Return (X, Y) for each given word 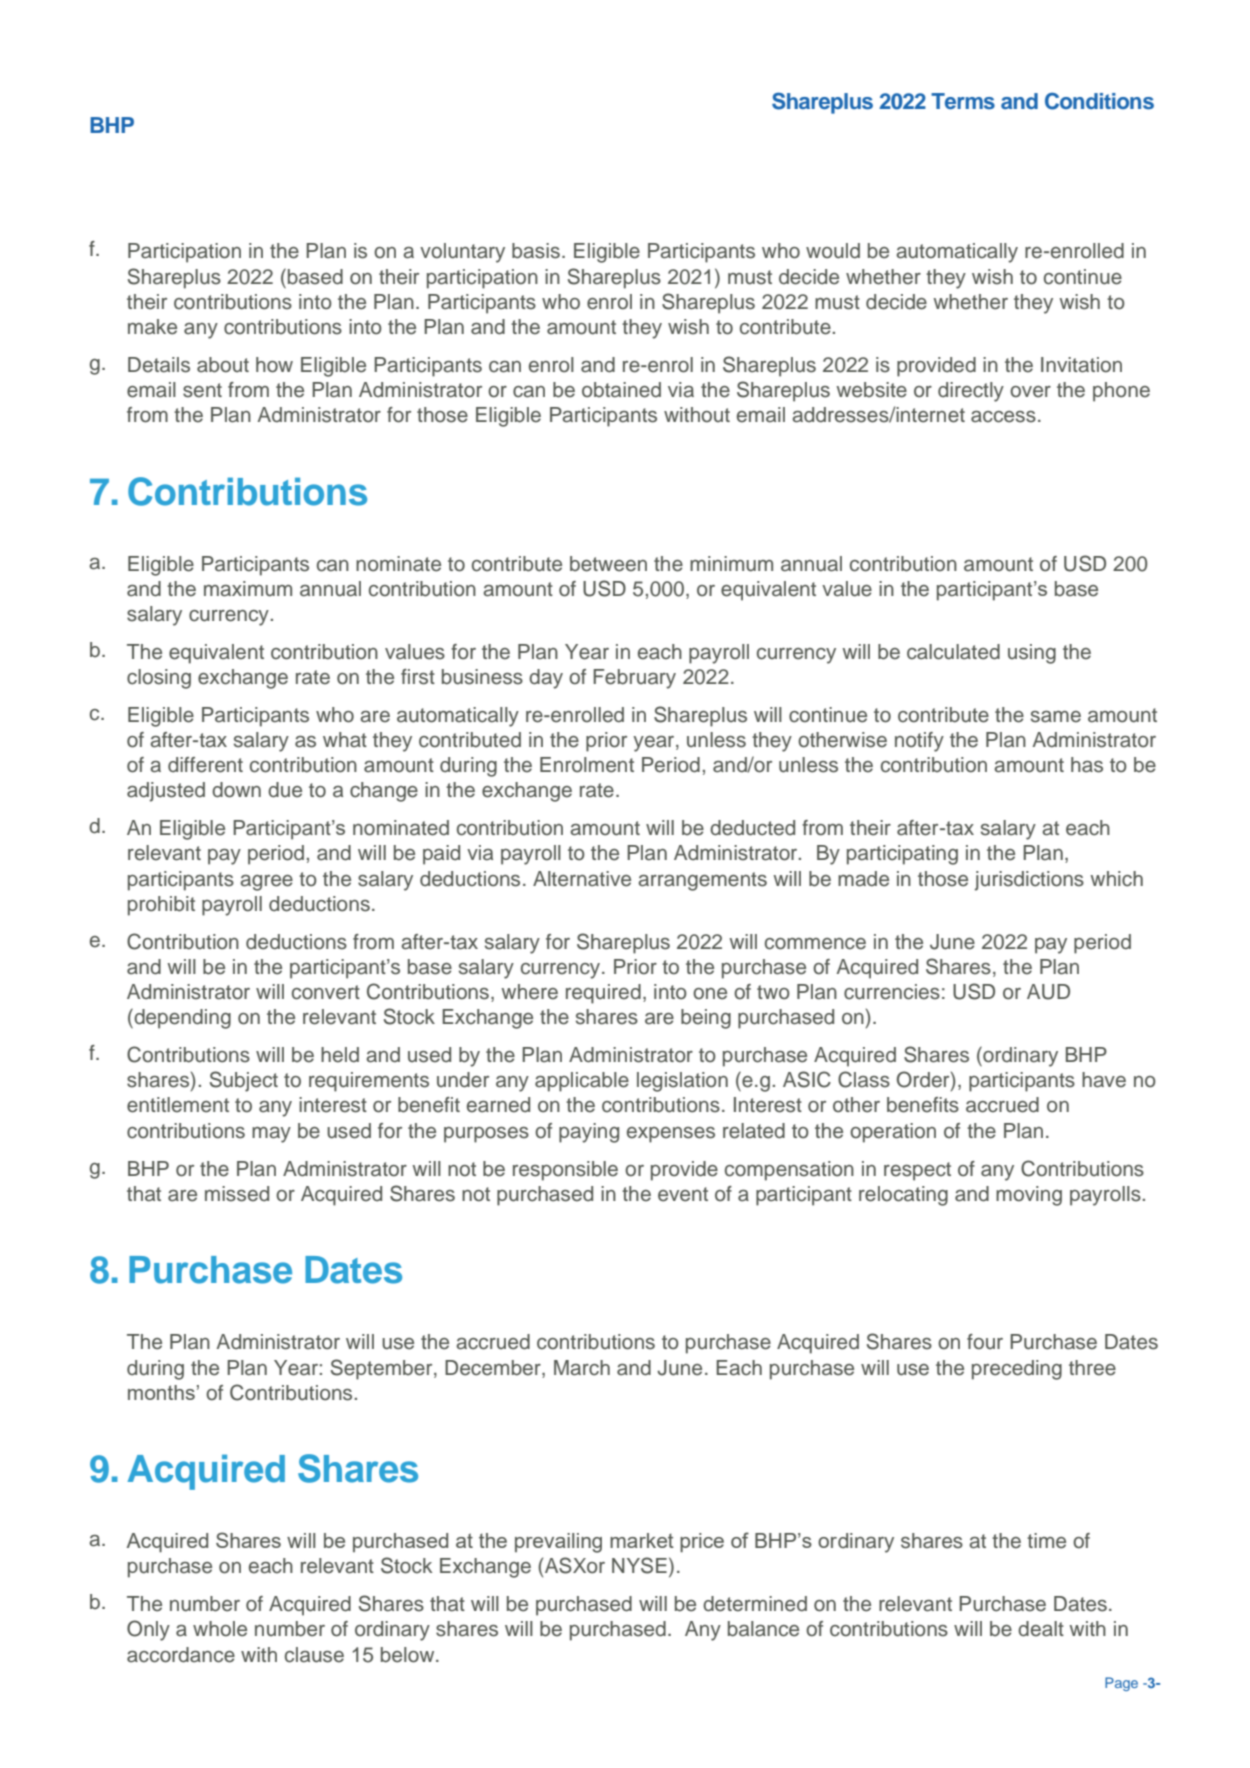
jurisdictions (1029, 881)
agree (266, 883)
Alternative (582, 879)
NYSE (639, 1565)
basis (536, 251)
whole (220, 1629)
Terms (963, 101)
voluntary (462, 253)
